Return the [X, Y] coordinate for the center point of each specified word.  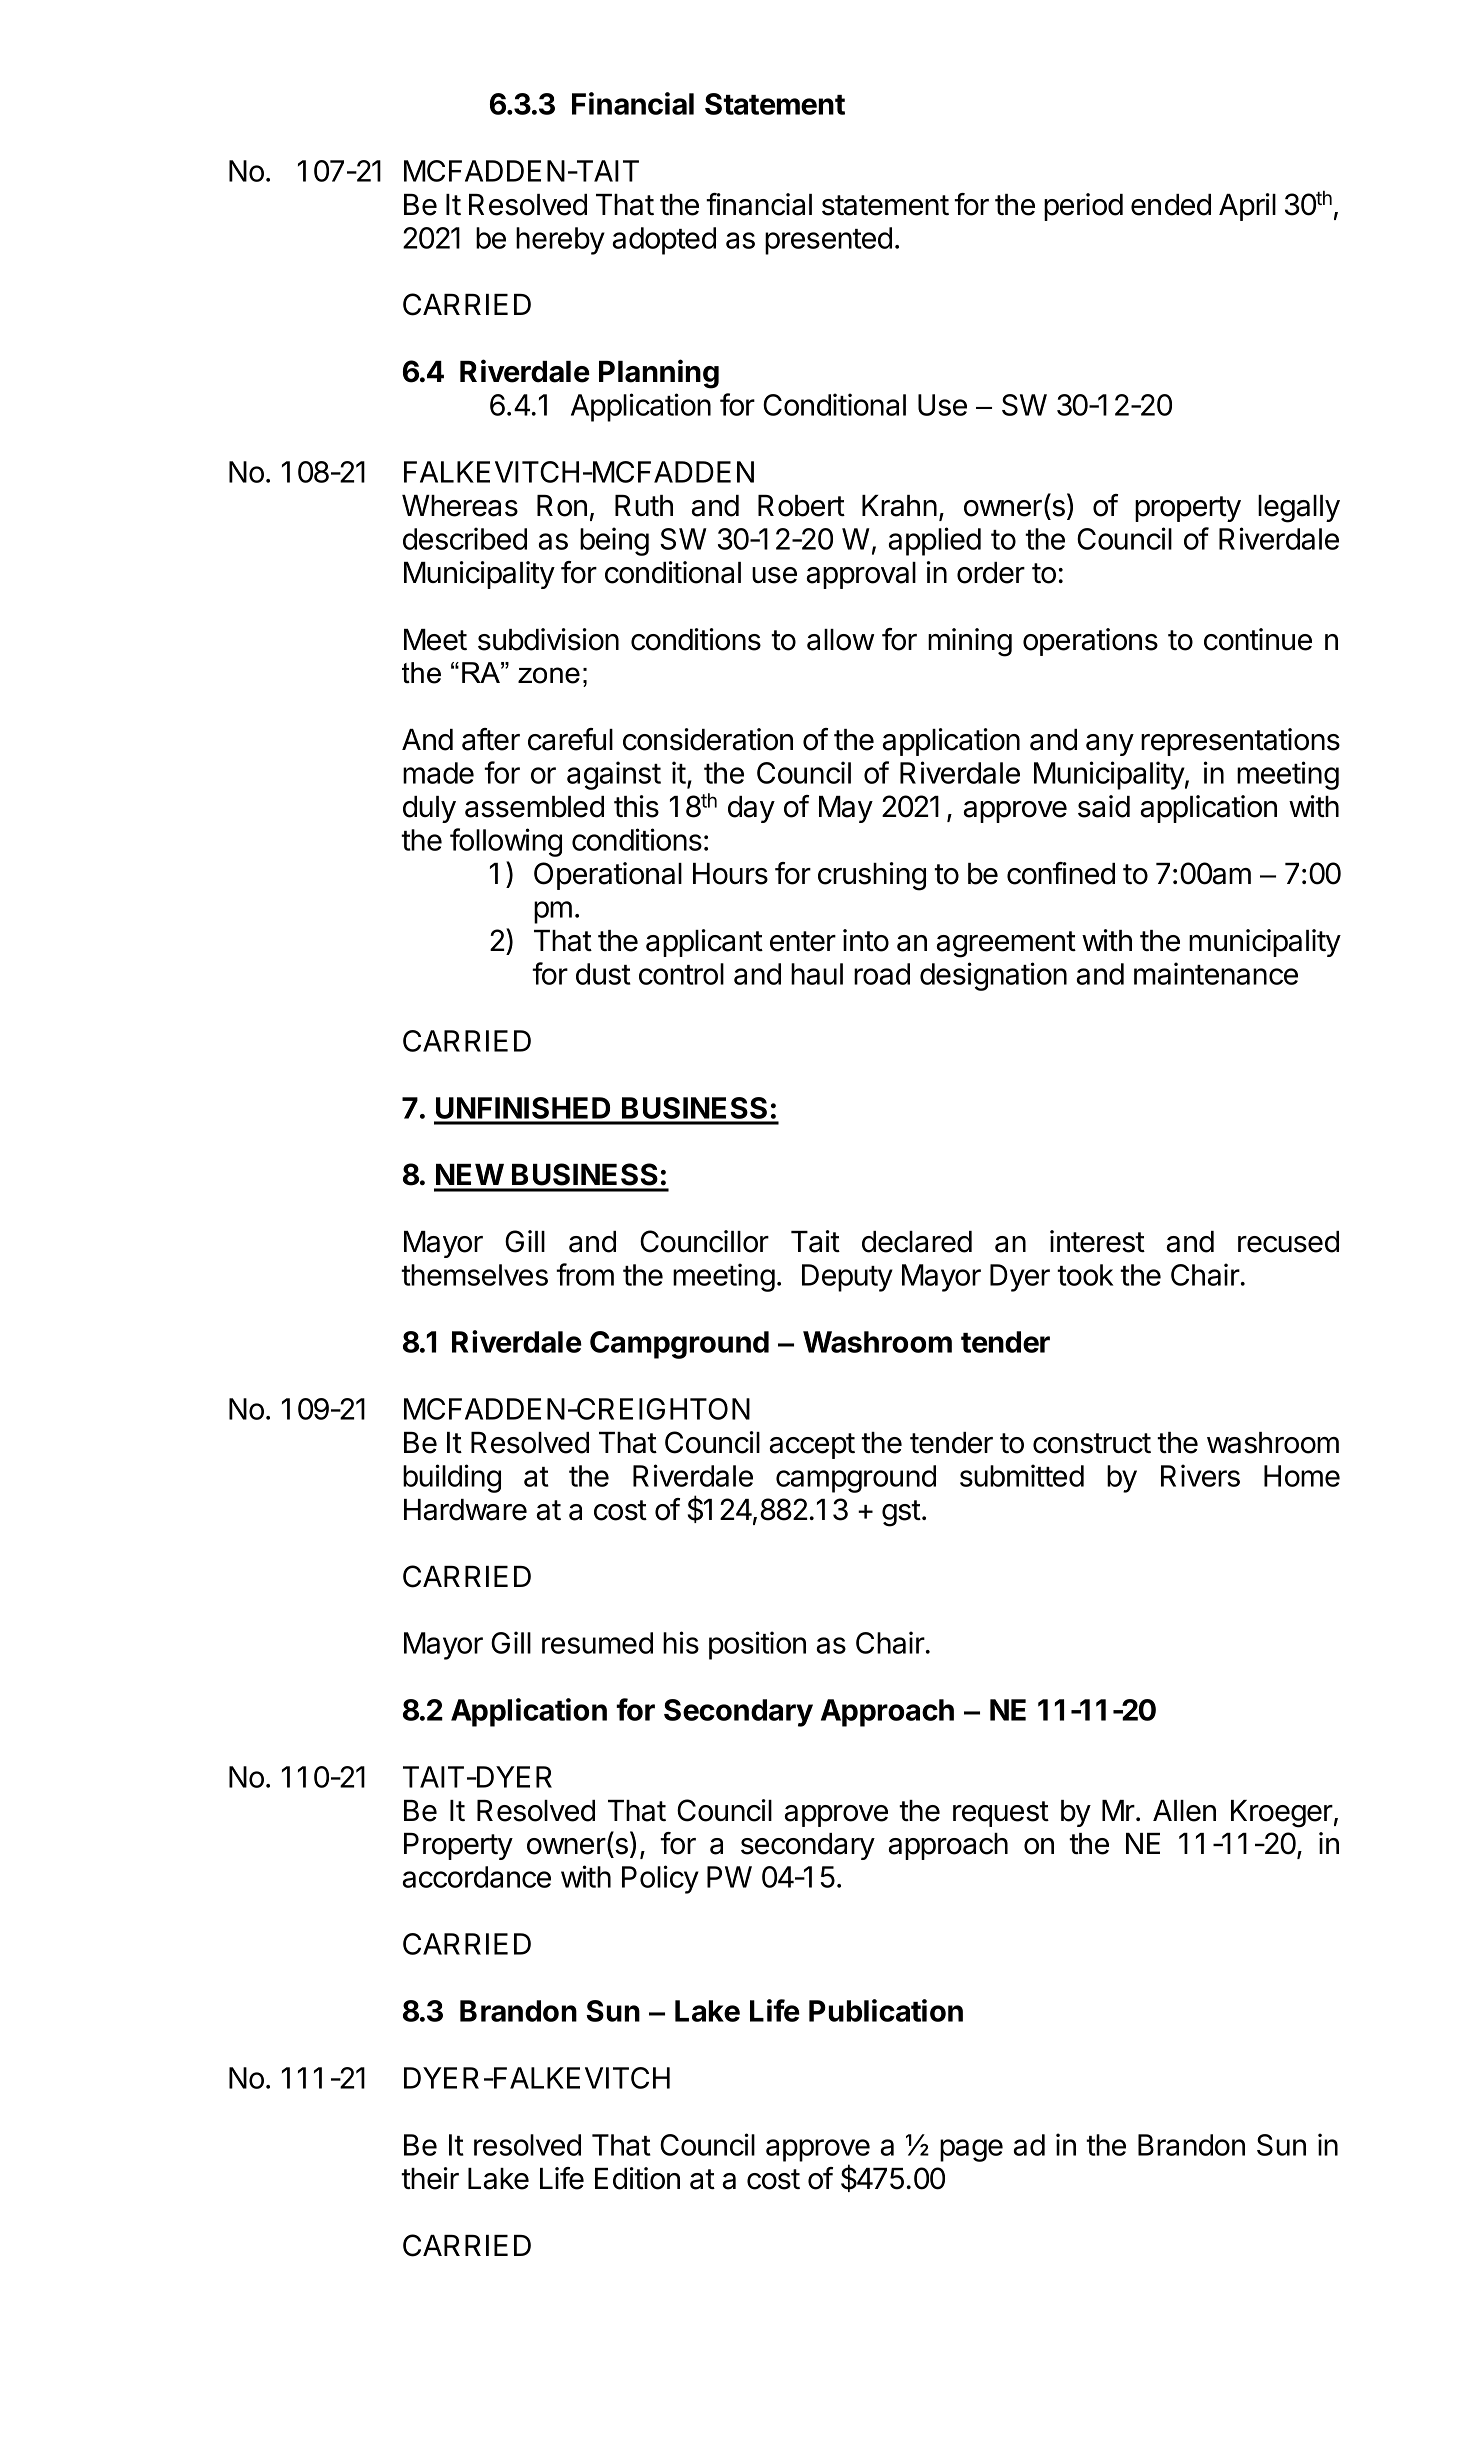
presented [828, 241]
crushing [872, 876]
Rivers [1200, 1475]
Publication [886, 2010]
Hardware [465, 1510]
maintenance [1216, 973]
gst [901, 1513]
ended [1171, 205]
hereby [560, 241]
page [971, 2150]
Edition [637, 2178]
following [506, 842]
